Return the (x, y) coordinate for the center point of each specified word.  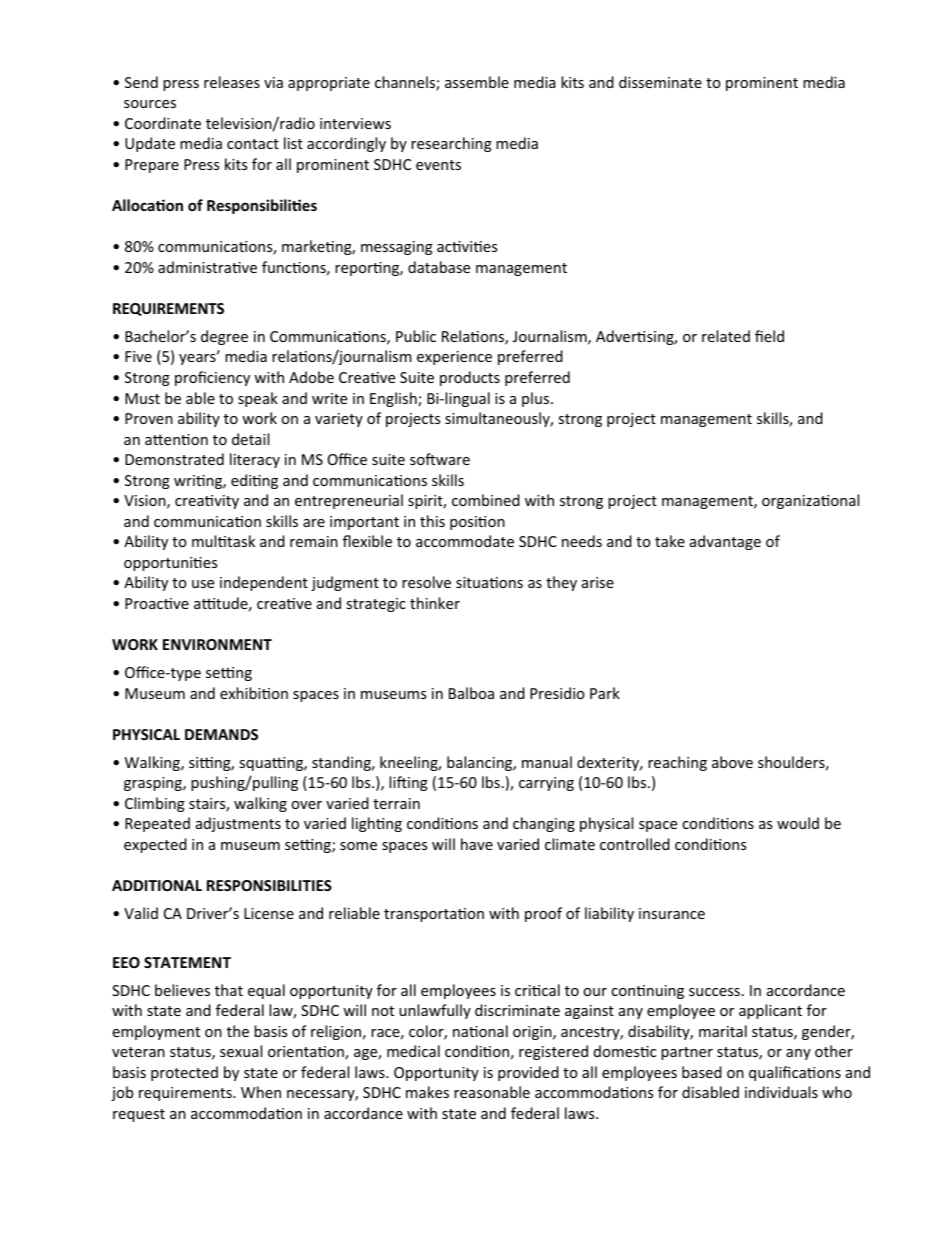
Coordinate (163, 123)
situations (489, 582)
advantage (725, 542)
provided (528, 1073)
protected (184, 1073)
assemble (477, 82)
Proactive (157, 603)
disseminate (660, 82)
